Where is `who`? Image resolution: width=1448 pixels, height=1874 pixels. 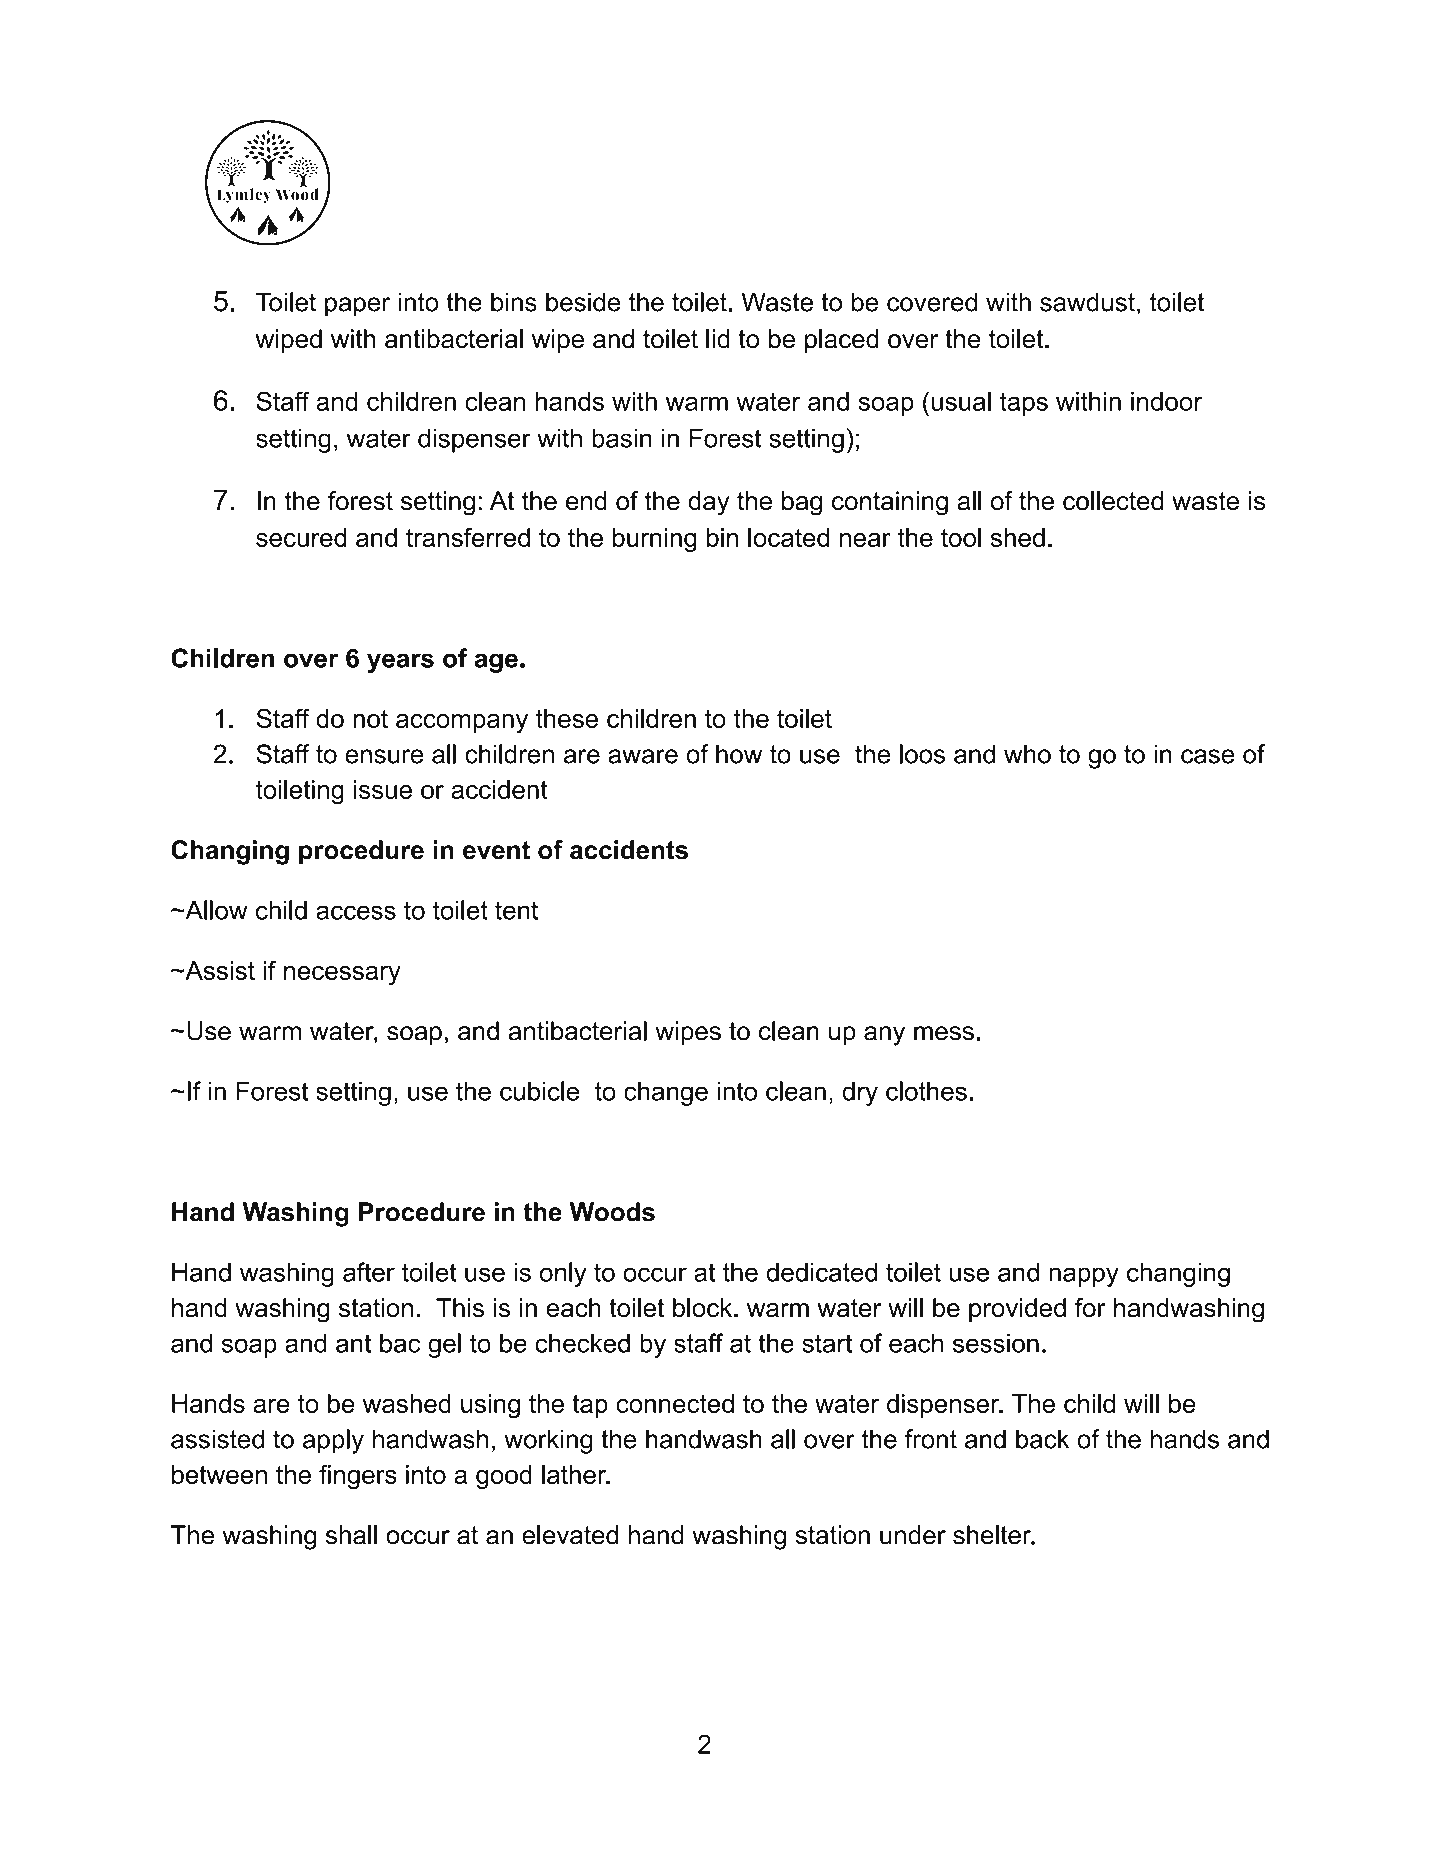
who is located at coordinates (1027, 754).
